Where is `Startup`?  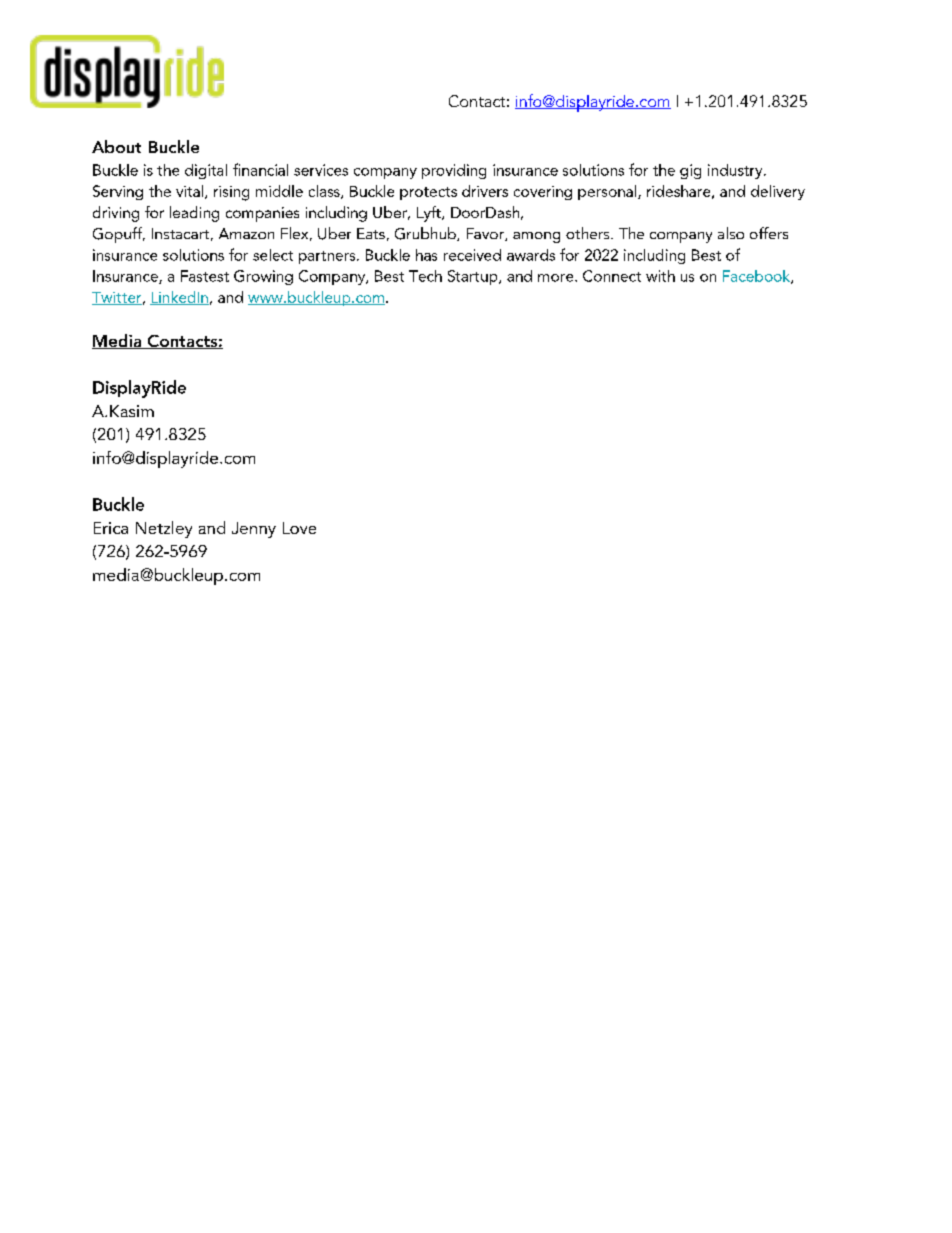 Startup is located at coordinates (474, 277).
